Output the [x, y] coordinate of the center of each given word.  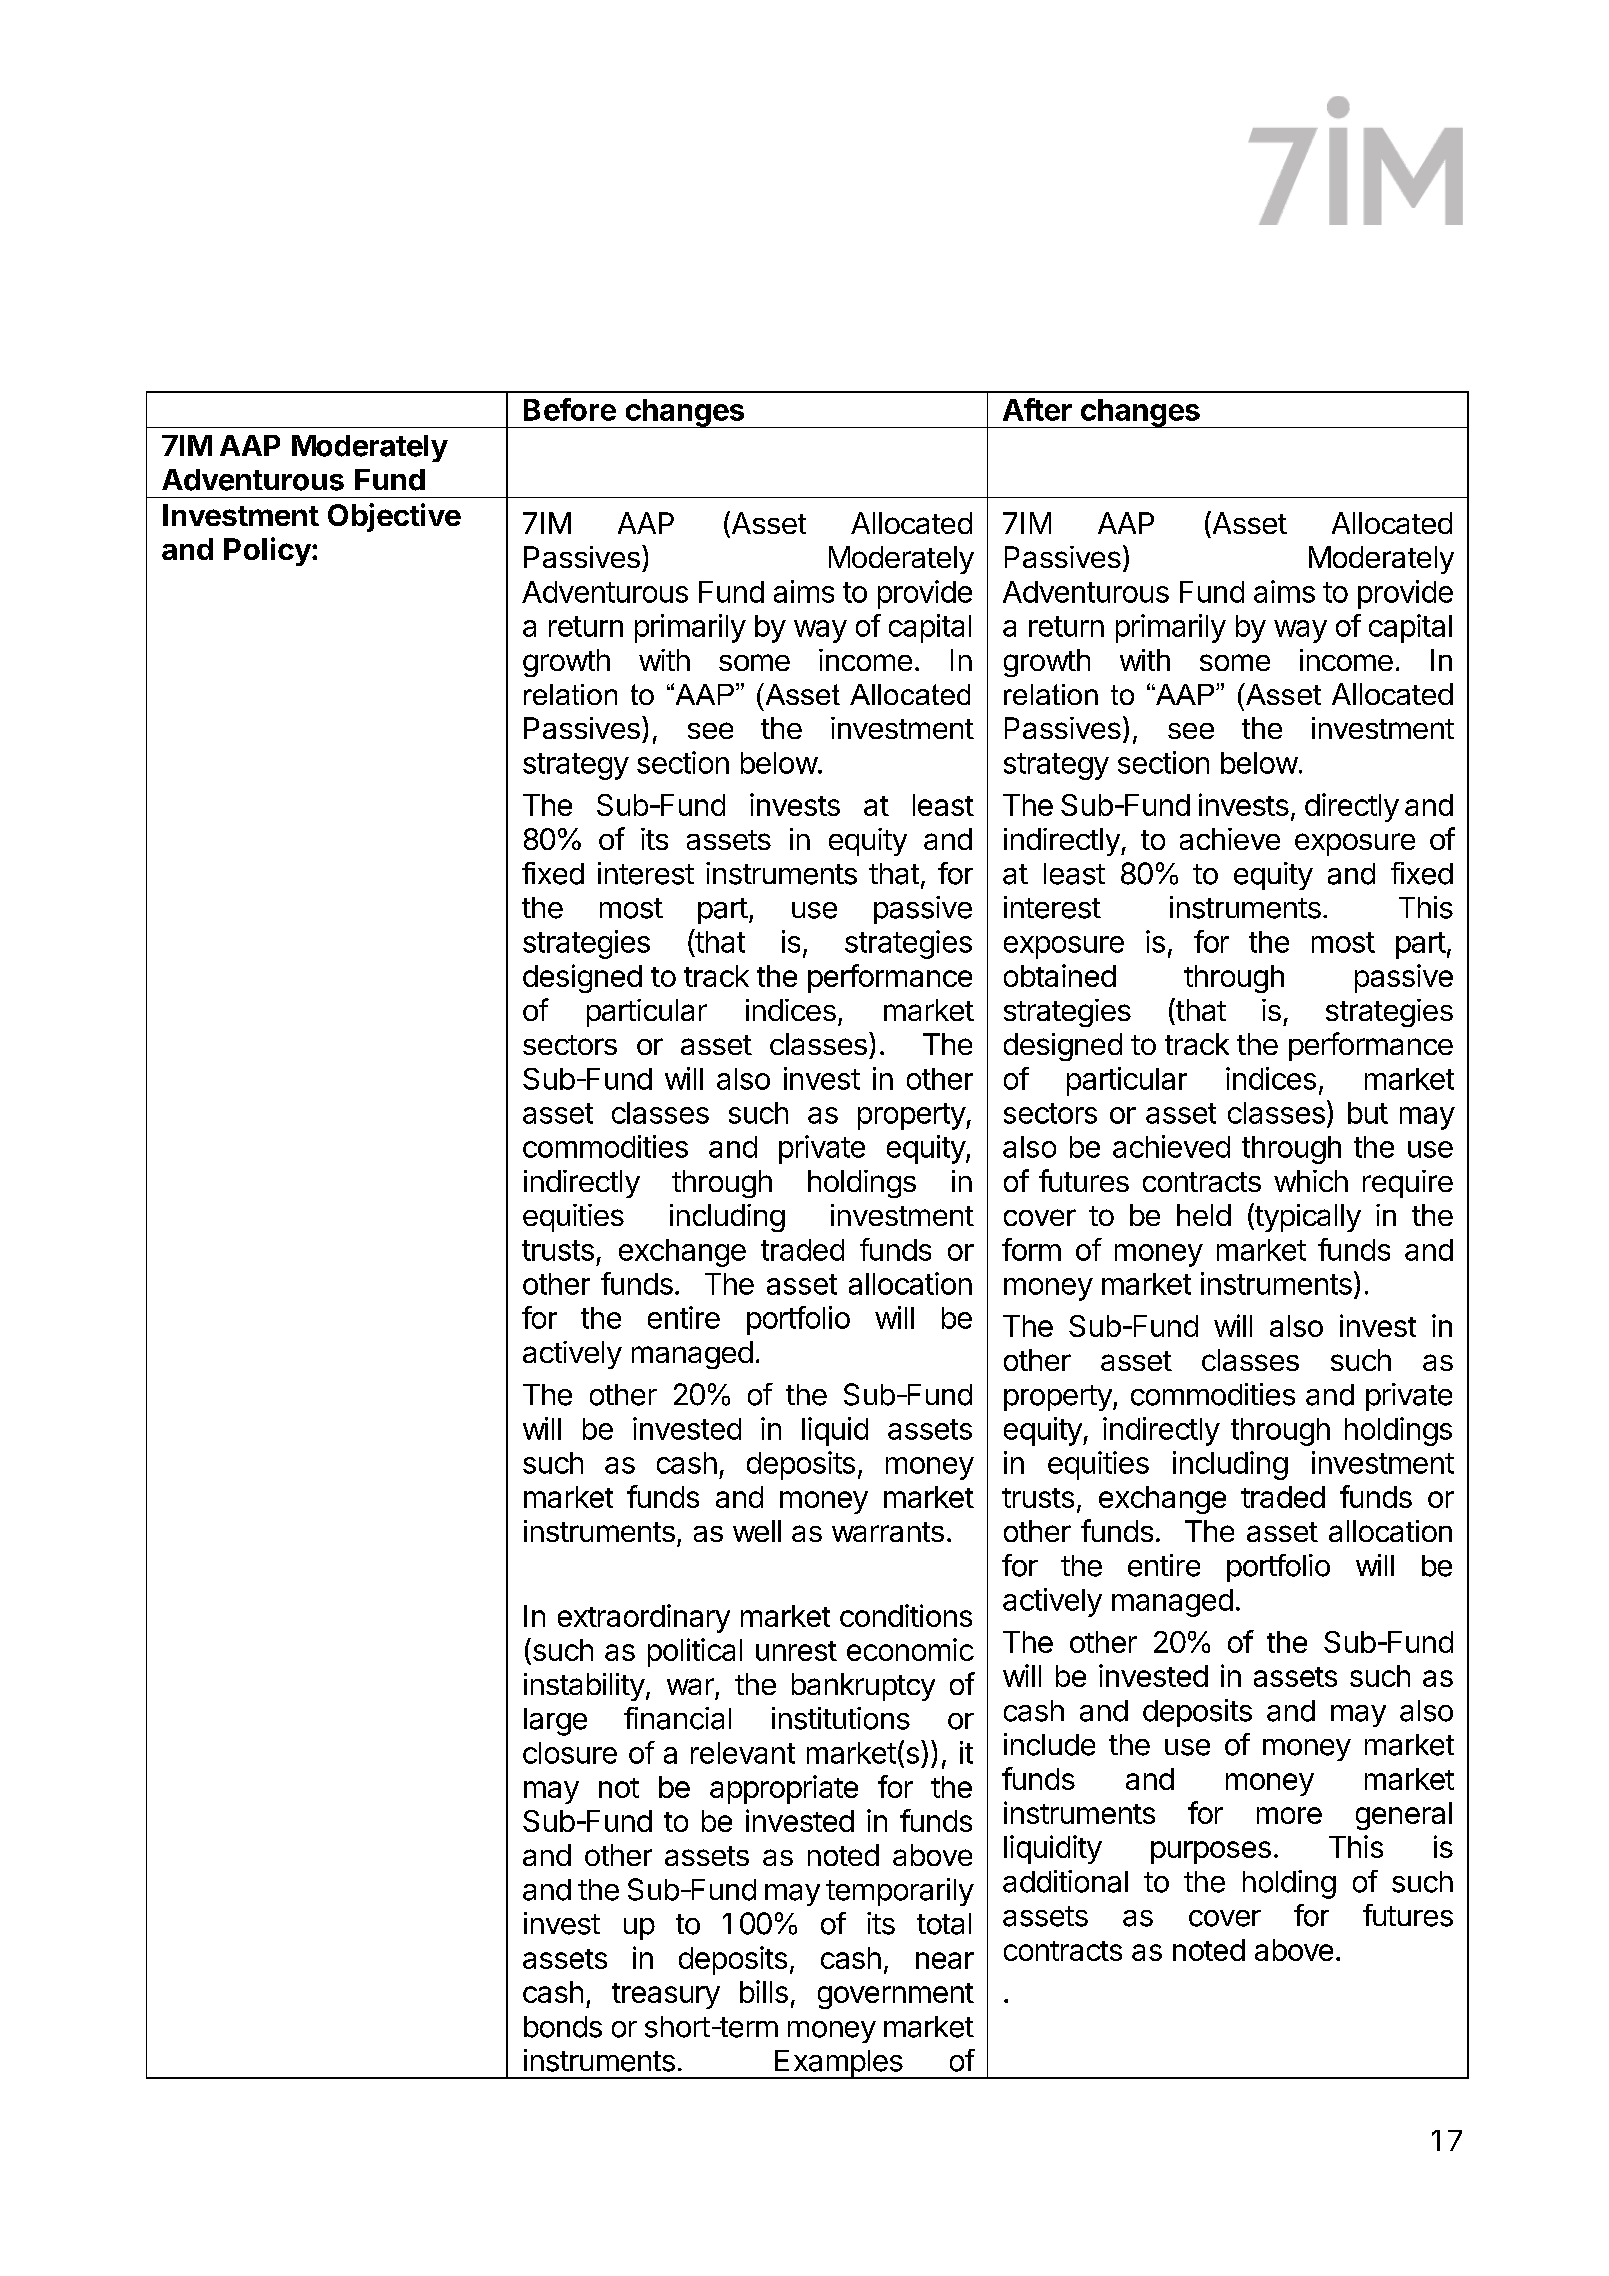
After [1037, 409]
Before [570, 409]
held [1204, 1215]
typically [1307, 1217]
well [757, 1531]
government [896, 1996]
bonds [563, 2027]
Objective [394, 517]
